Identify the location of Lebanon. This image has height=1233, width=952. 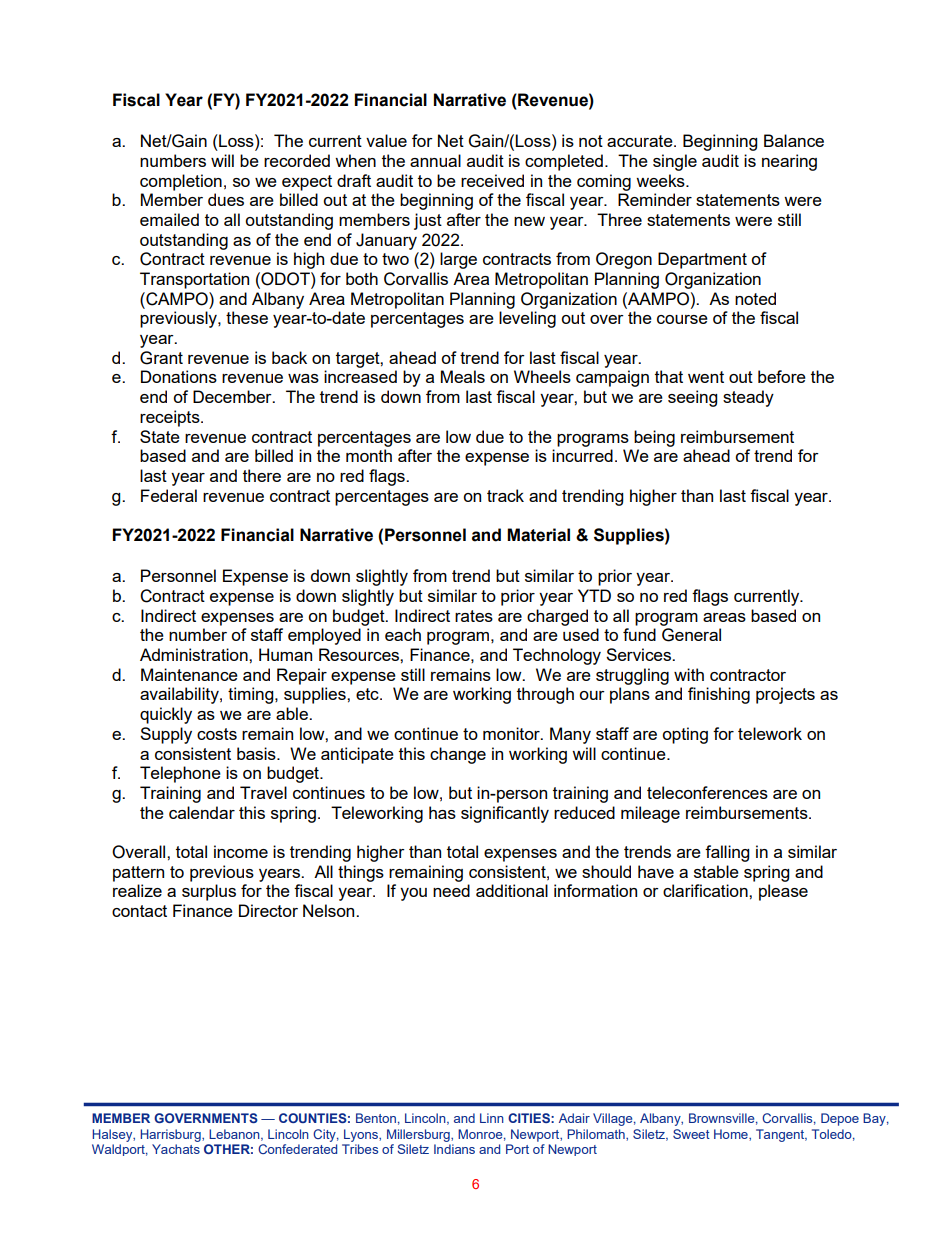
(235, 1135).
